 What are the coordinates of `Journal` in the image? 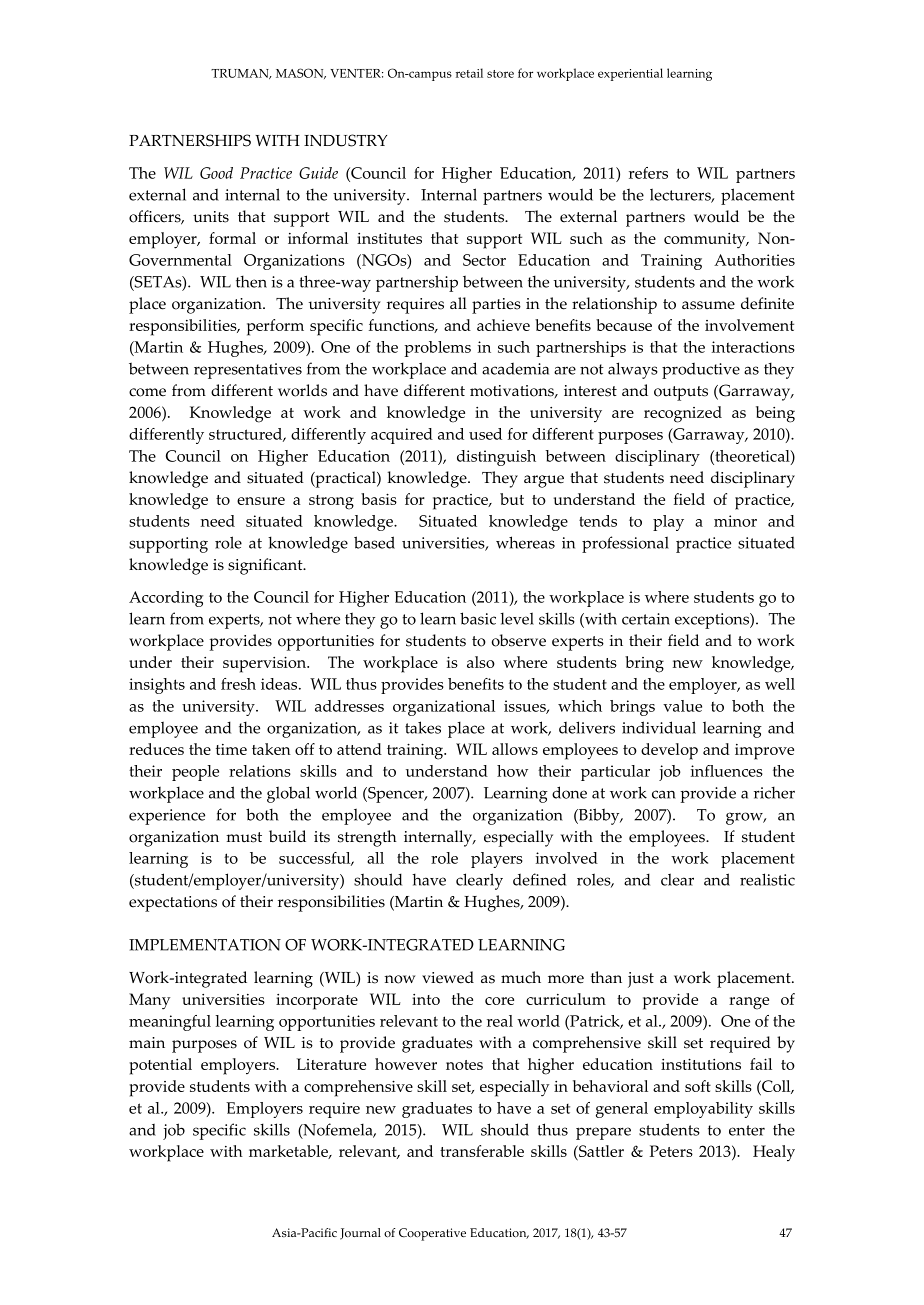 It's located at (360, 1234).
